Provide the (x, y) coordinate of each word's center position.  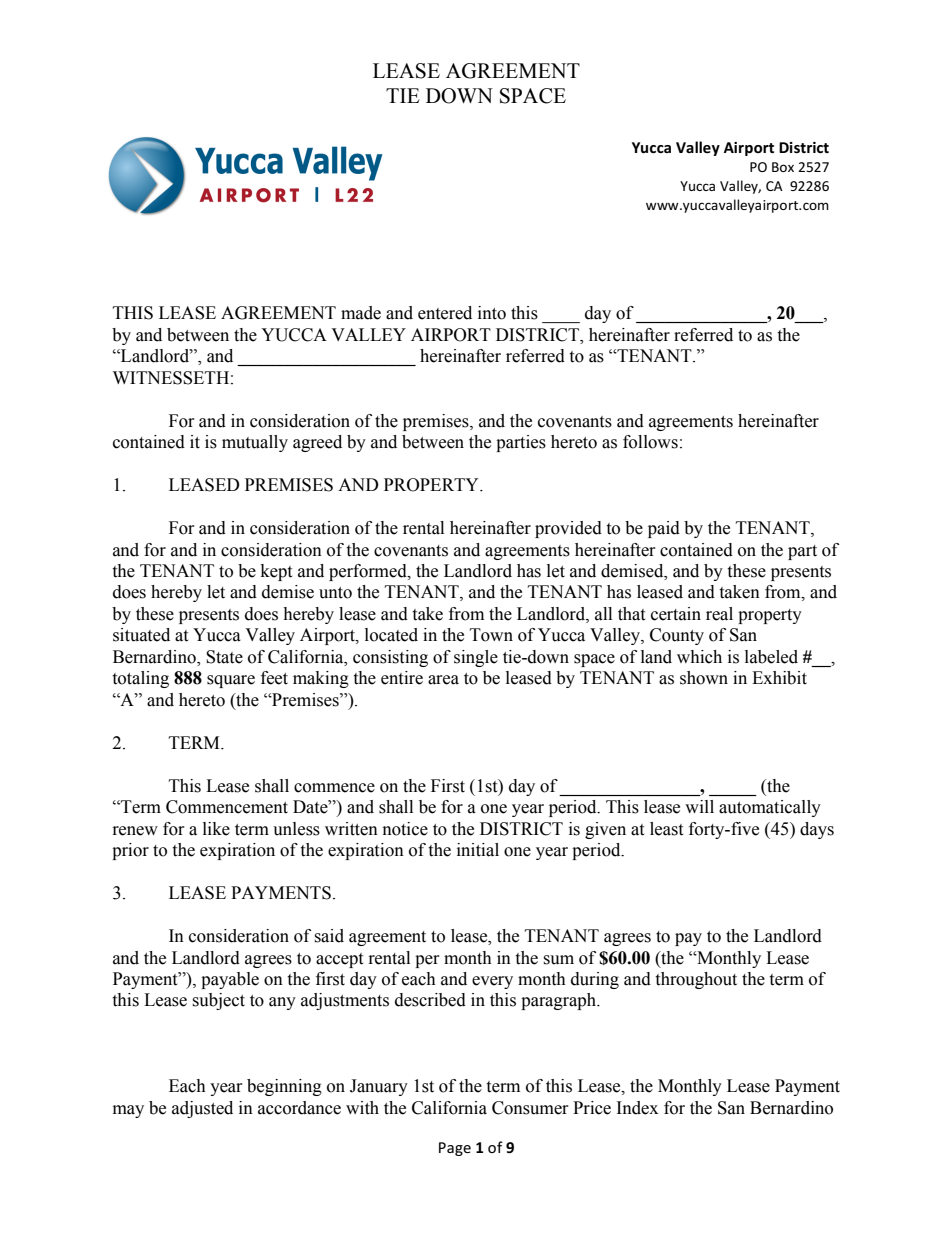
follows (650, 442)
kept (276, 572)
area (443, 680)
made (361, 313)
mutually (255, 443)
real (719, 614)
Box (783, 167)
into (492, 313)
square (231, 681)
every (492, 982)
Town (491, 635)
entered (445, 313)
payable (230, 980)
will (699, 806)
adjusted (202, 1109)
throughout (696, 980)
